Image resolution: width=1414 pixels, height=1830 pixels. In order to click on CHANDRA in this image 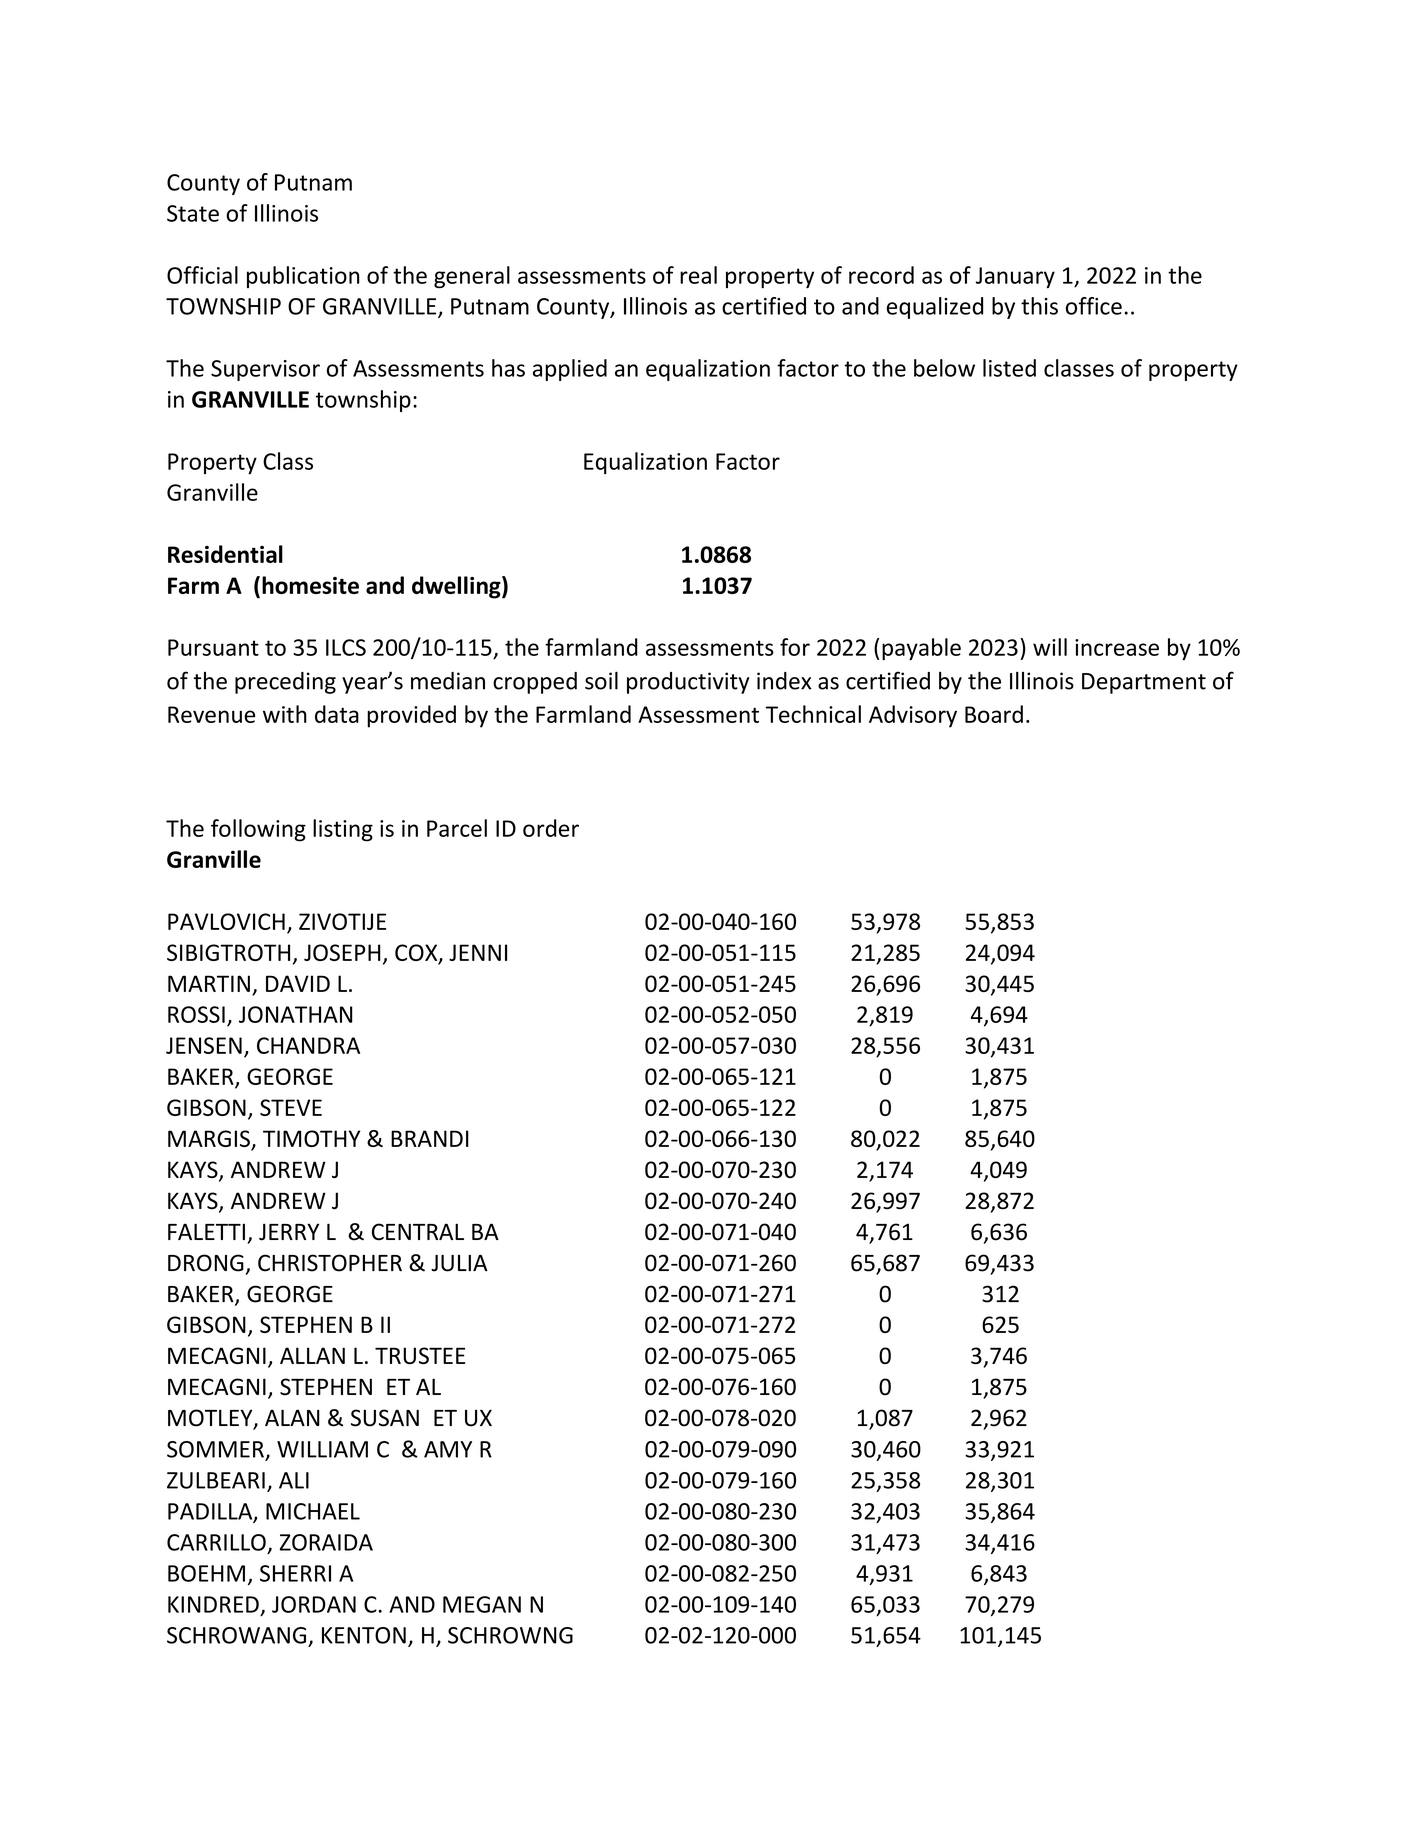, I will do `click(308, 1045)`.
